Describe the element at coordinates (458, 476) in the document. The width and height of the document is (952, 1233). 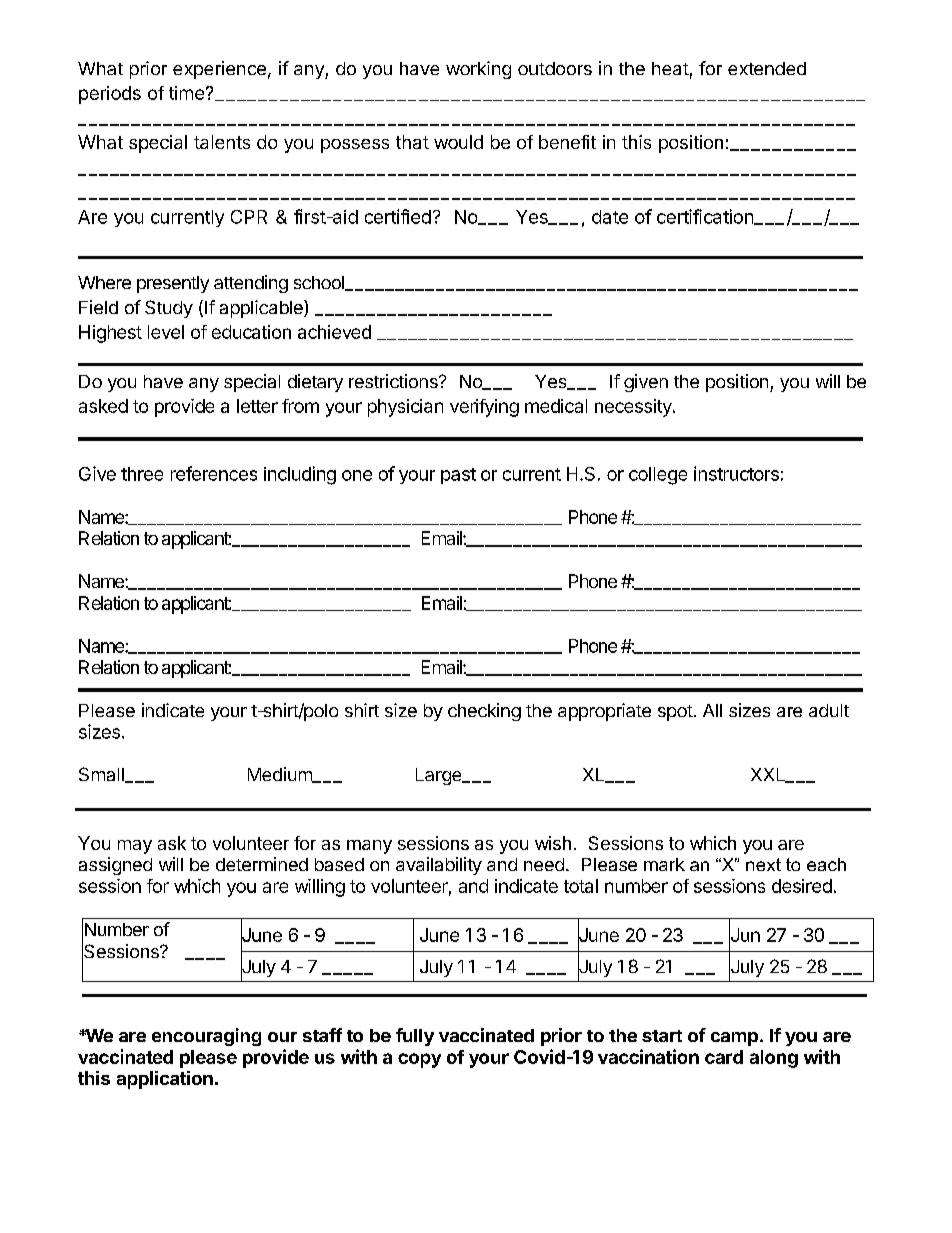
I see `past` at that location.
